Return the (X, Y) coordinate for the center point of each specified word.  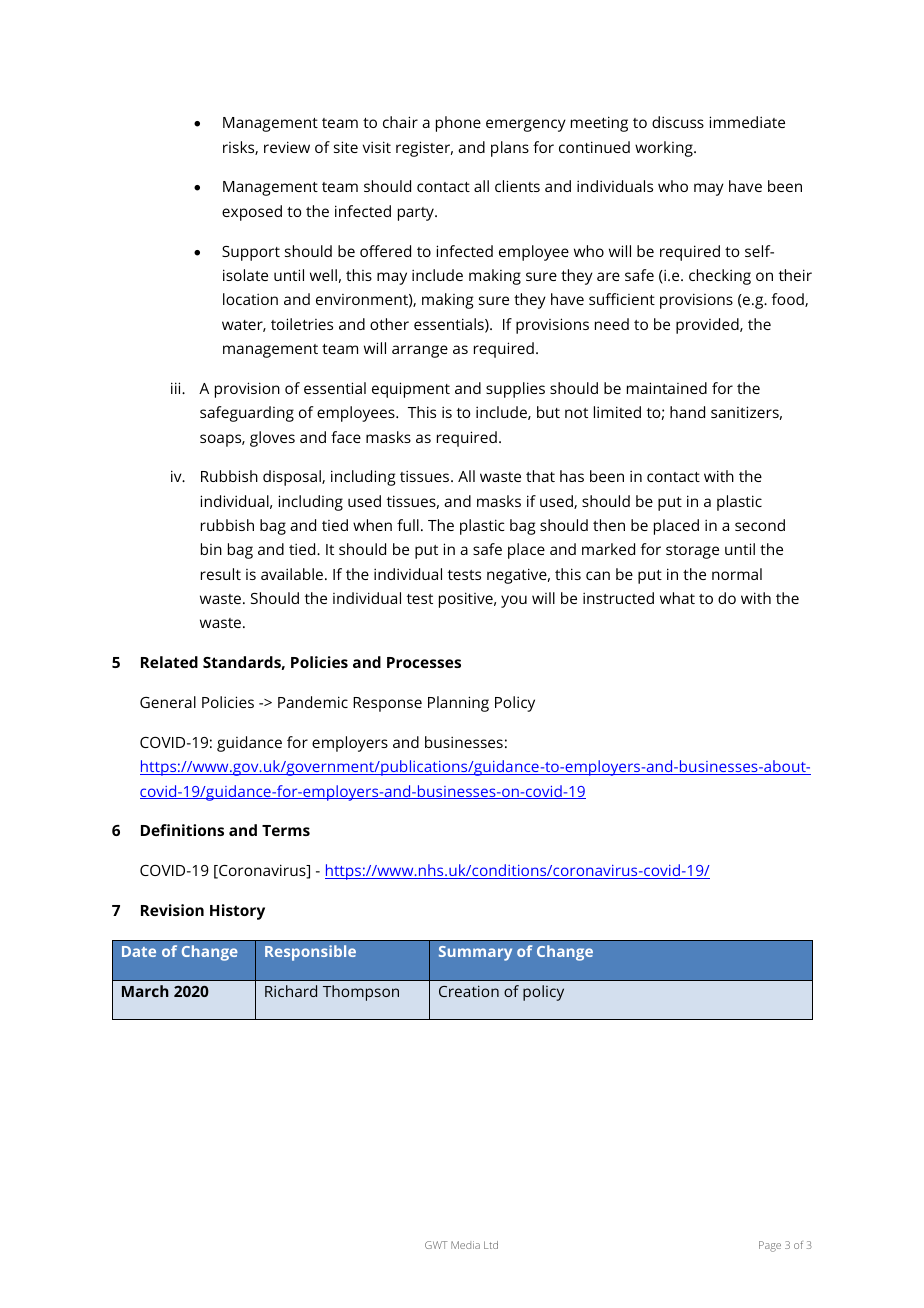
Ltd (491, 1245)
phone (458, 124)
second (760, 525)
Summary (475, 953)
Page (770, 1246)
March (145, 991)
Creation (469, 991)
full (408, 525)
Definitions (182, 830)
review (287, 147)
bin (211, 549)
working (665, 149)
